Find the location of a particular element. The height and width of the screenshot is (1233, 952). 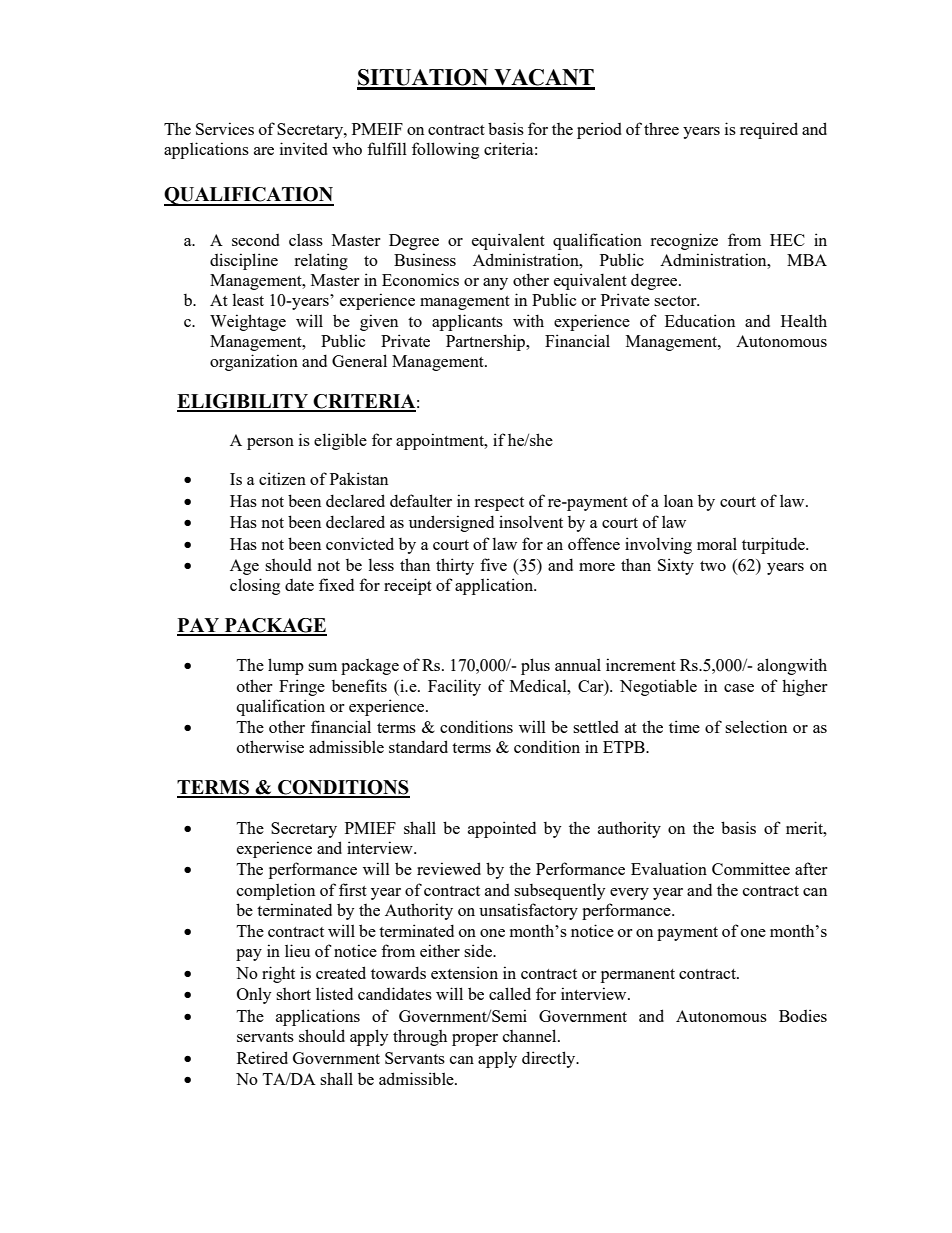

following is located at coordinates (445, 150).
